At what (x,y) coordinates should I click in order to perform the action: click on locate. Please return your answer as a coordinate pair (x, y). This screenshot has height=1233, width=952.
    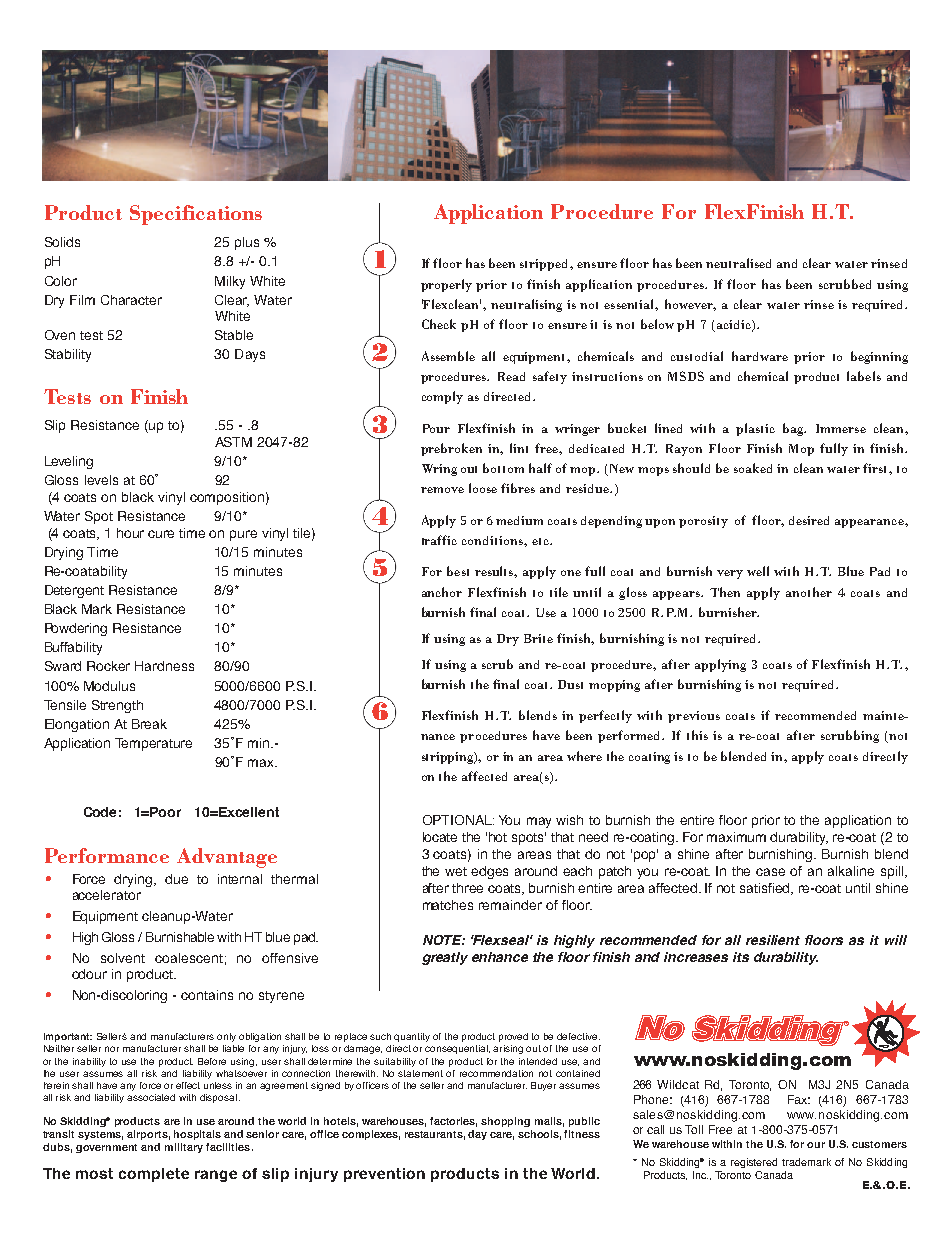
    Looking at the image, I should click on (440, 837).
